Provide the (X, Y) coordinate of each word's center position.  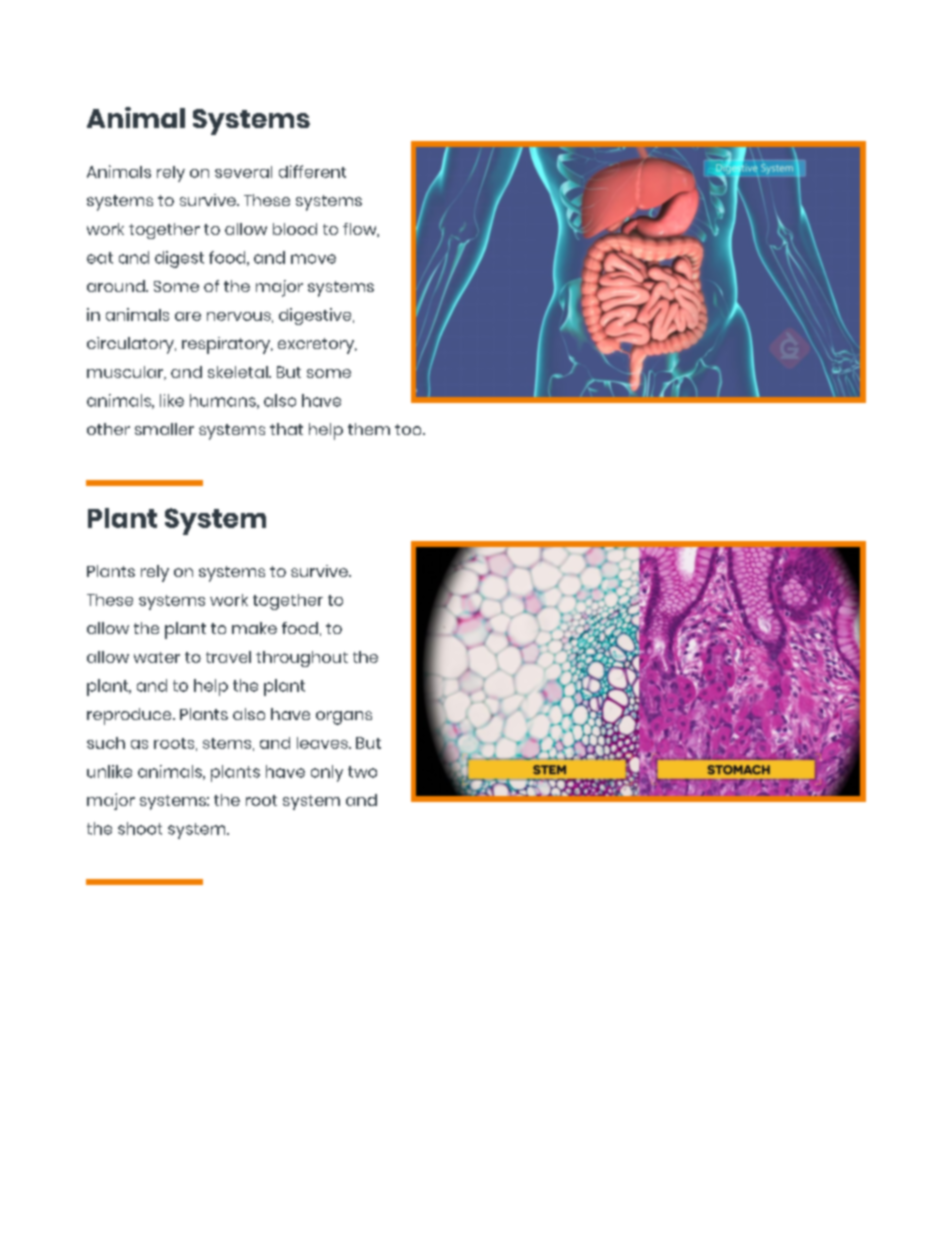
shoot (140, 828)
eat (100, 258)
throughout (302, 659)
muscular (126, 373)
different (312, 171)
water (157, 657)
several (243, 172)
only (327, 773)
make (254, 628)
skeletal (239, 372)
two (362, 772)
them (369, 429)
